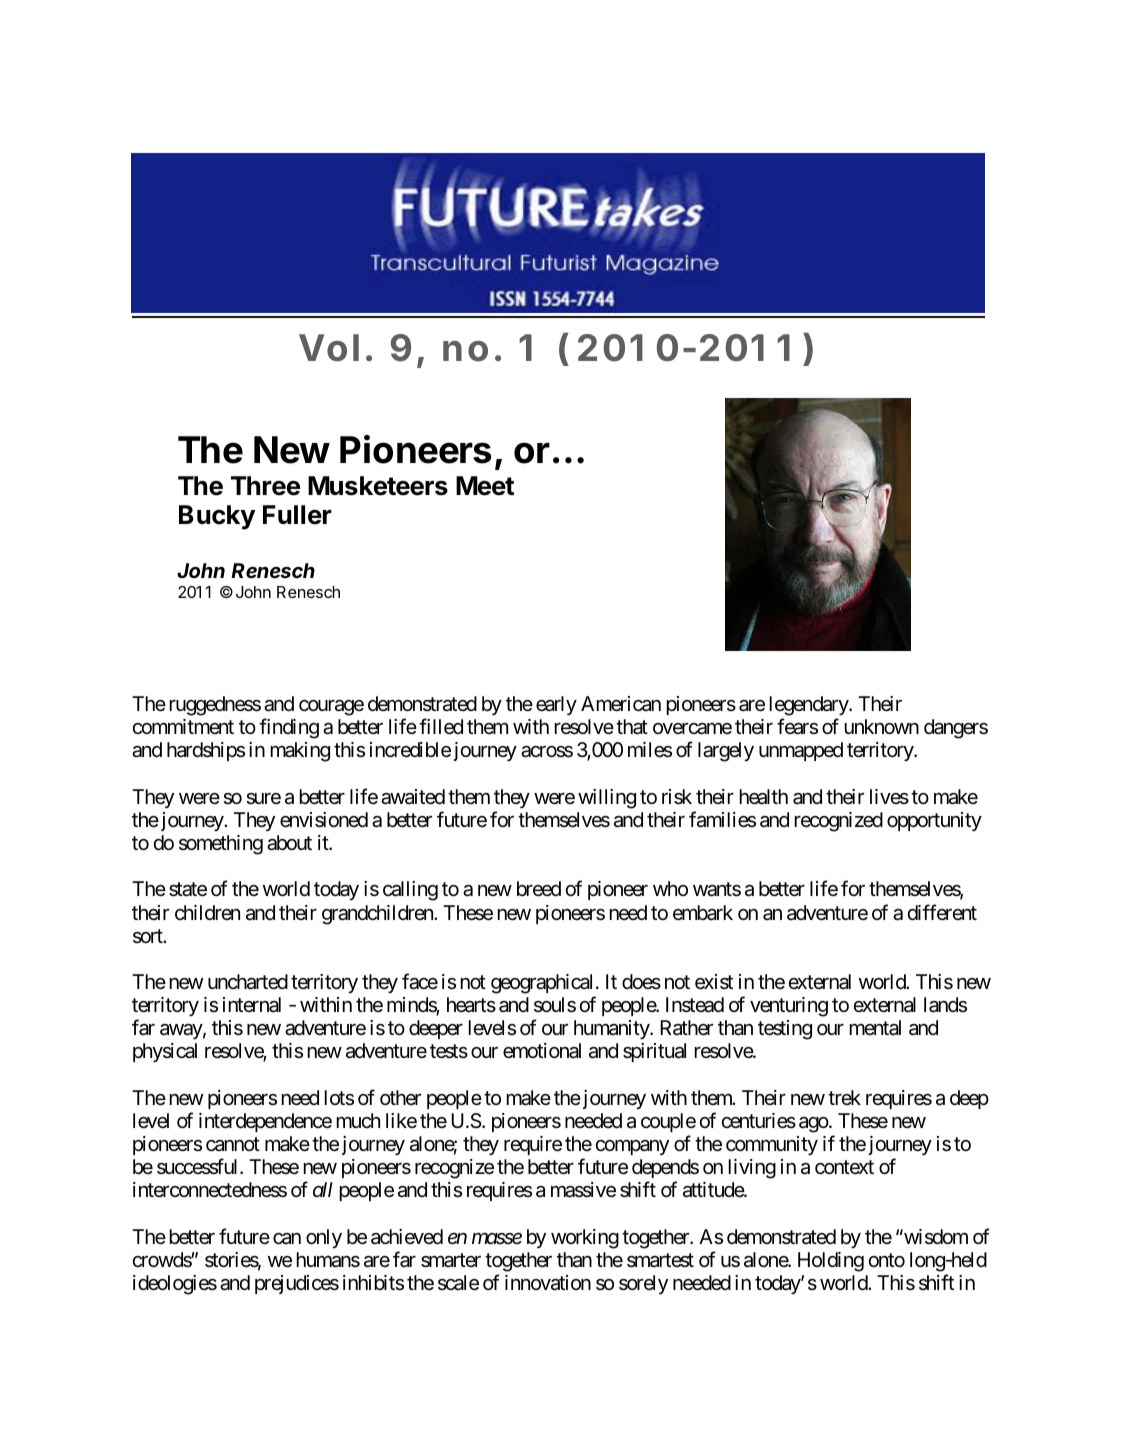  What do you see at coordinates (485, 486) in the screenshot?
I see `Meet` at bounding box center [485, 486].
